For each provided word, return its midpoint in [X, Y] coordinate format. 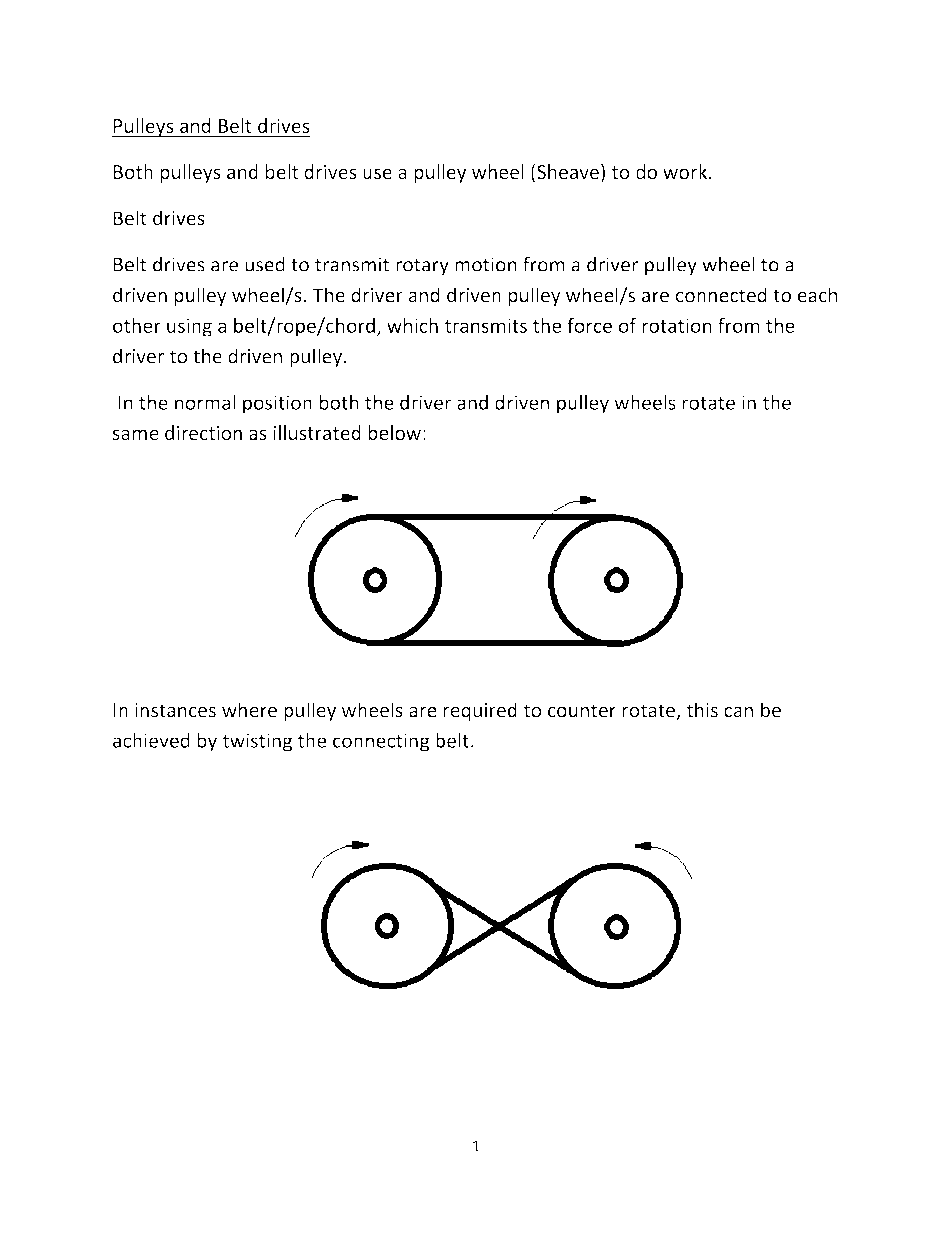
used [265, 264]
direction [203, 432]
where [249, 710]
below [394, 432]
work [686, 171]
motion [486, 264]
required [480, 711]
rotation [677, 325]
